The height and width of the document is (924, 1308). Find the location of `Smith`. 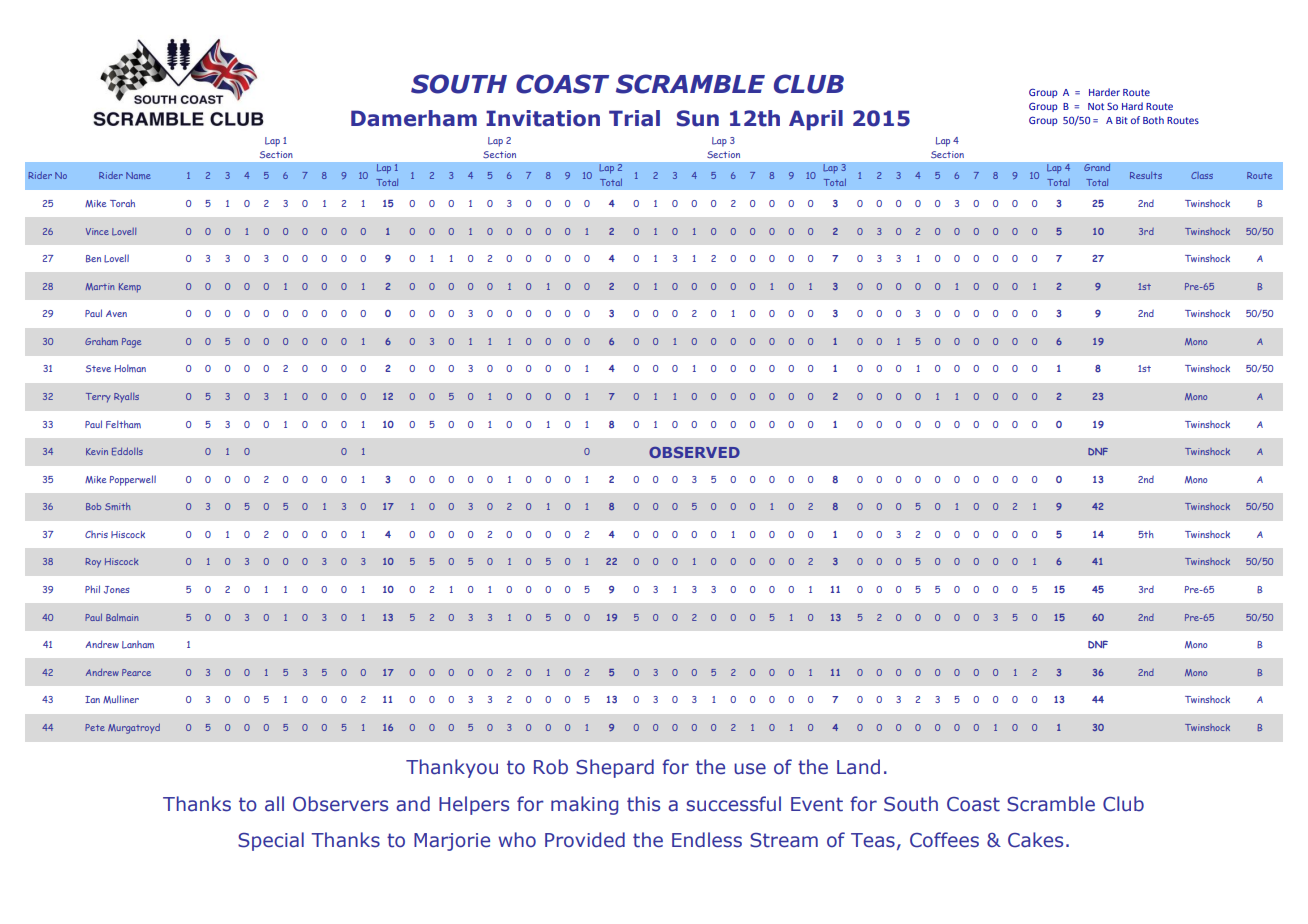

Smith is located at coordinates (118, 506).
